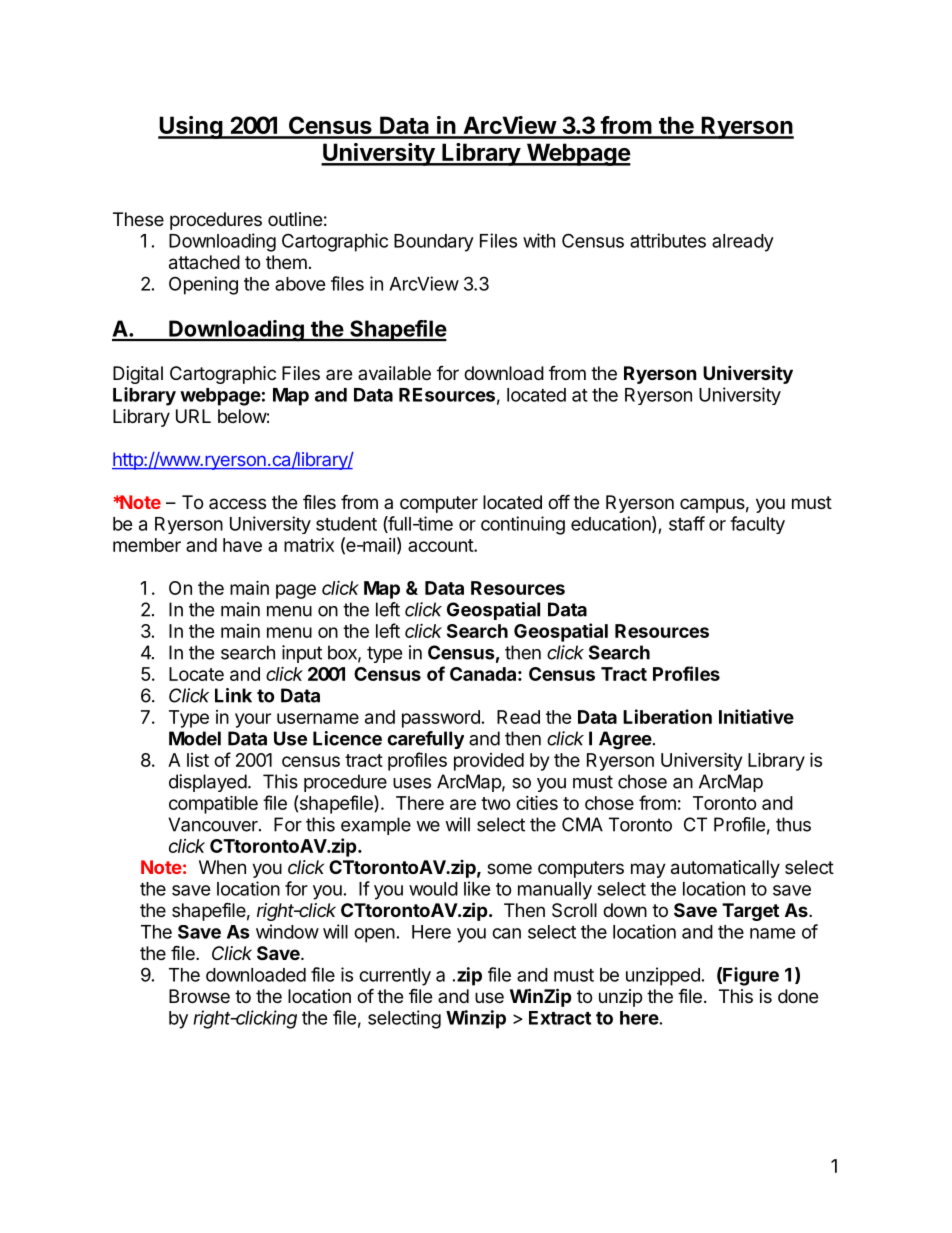 The height and width of the document is (1233, 952). Describe the element at coordinates (687, 523) in the document. I see `staff` at that location.
